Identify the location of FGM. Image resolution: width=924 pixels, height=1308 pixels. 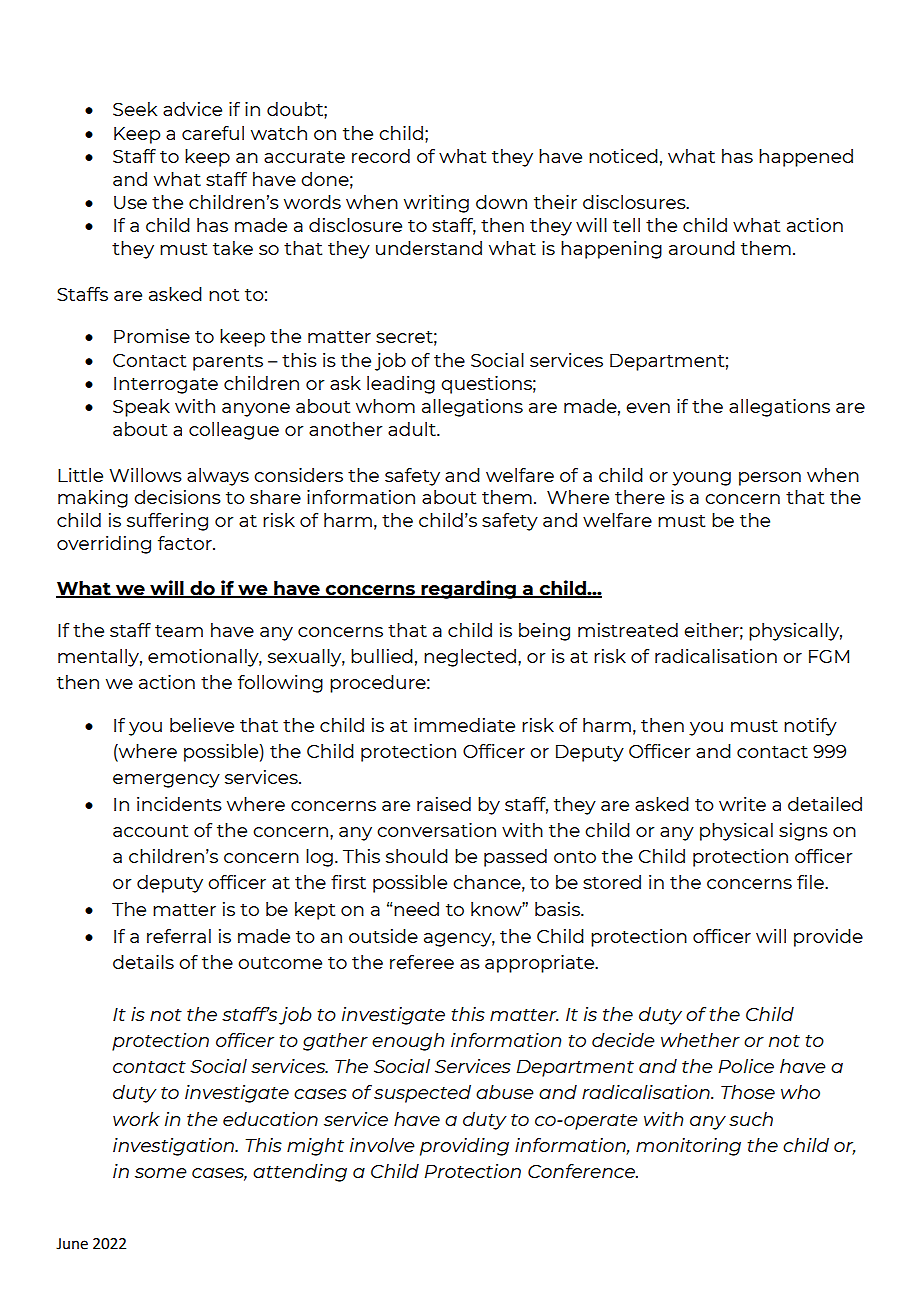
(829, 656).
